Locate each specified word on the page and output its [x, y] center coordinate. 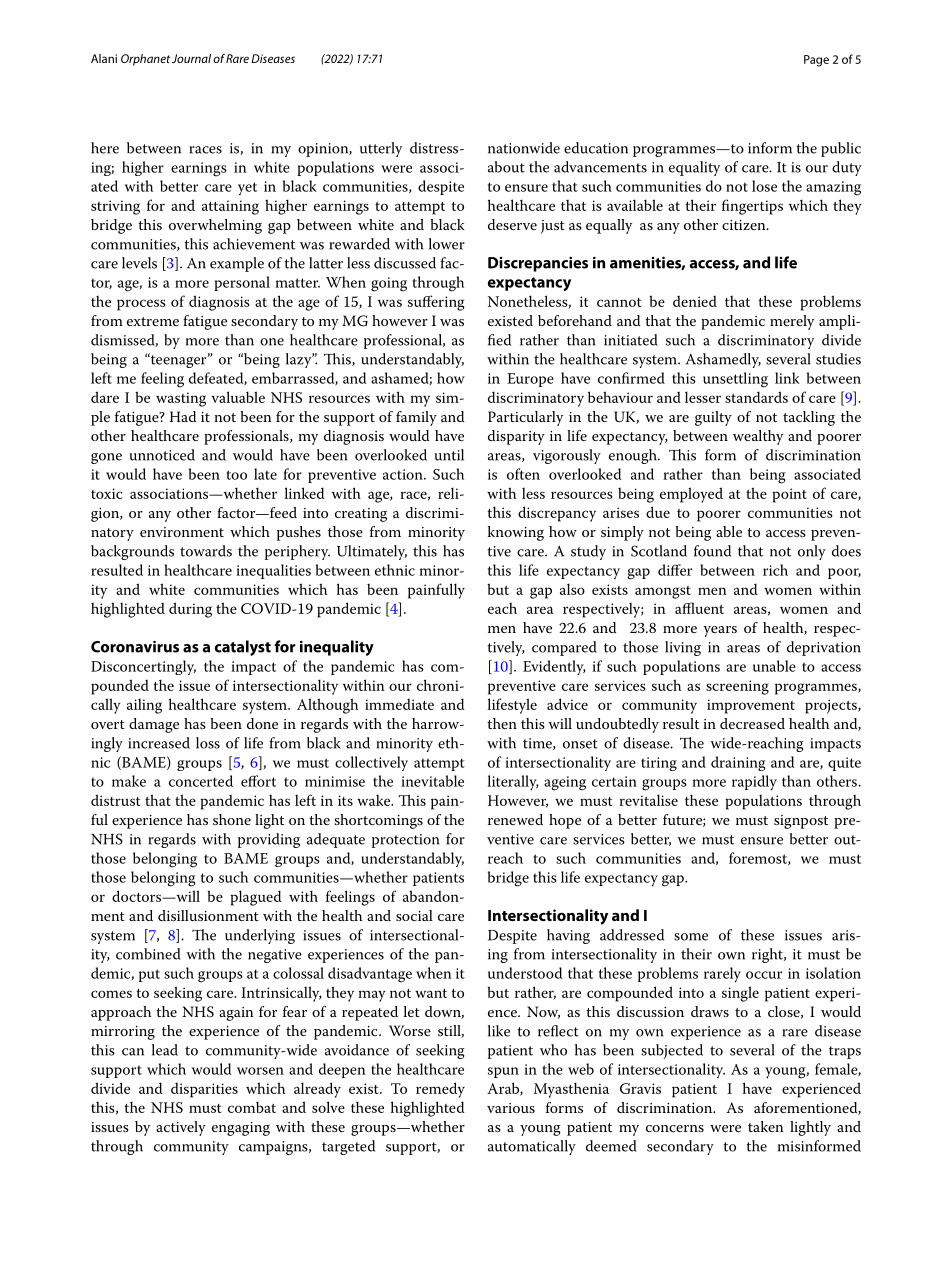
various [511, 1108]
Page [816, 61]
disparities [204, 1090]
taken [766, 1126]
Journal [191, 58]
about [506, 167]
